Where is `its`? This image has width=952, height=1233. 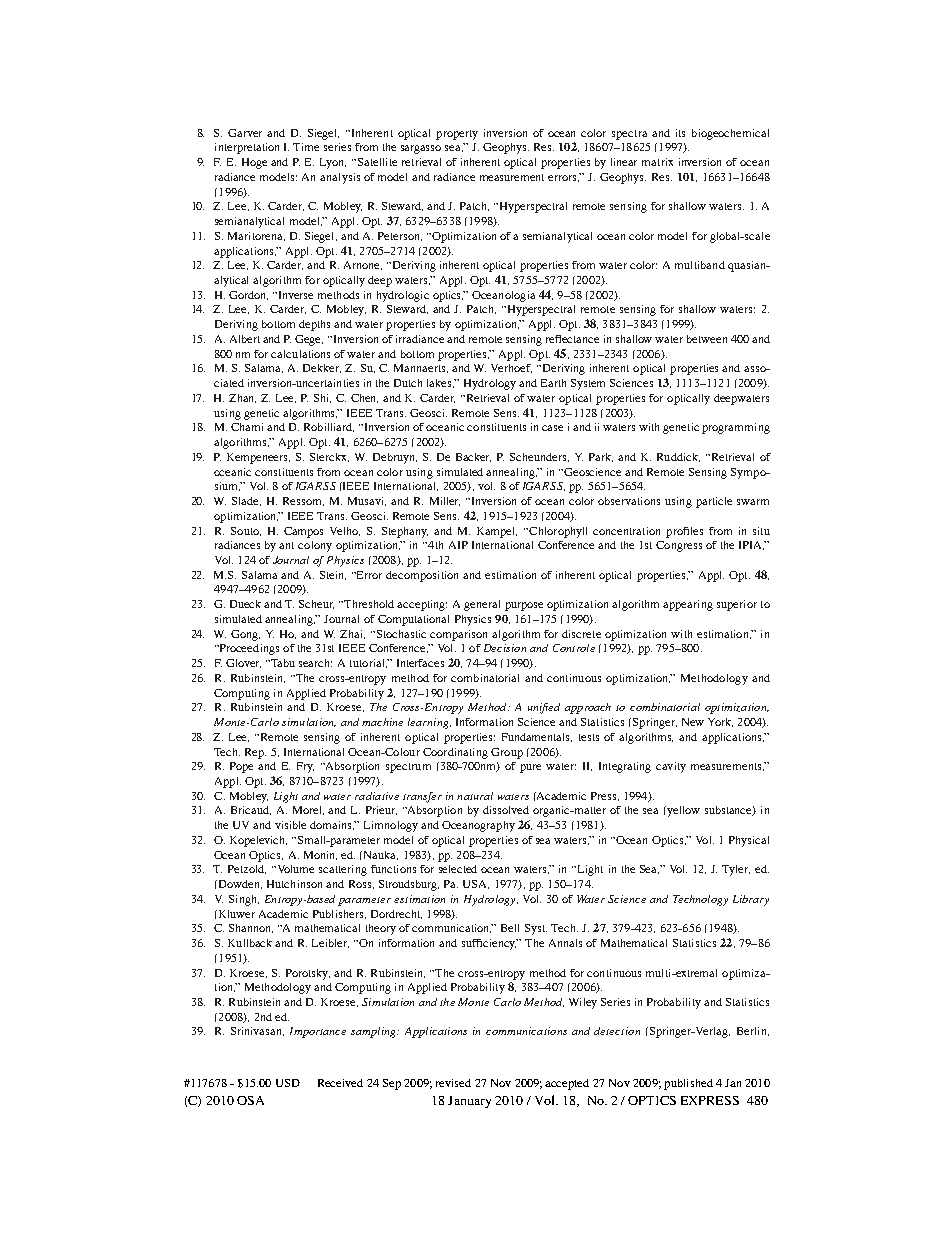 its is located at coordinates (680, 133).
